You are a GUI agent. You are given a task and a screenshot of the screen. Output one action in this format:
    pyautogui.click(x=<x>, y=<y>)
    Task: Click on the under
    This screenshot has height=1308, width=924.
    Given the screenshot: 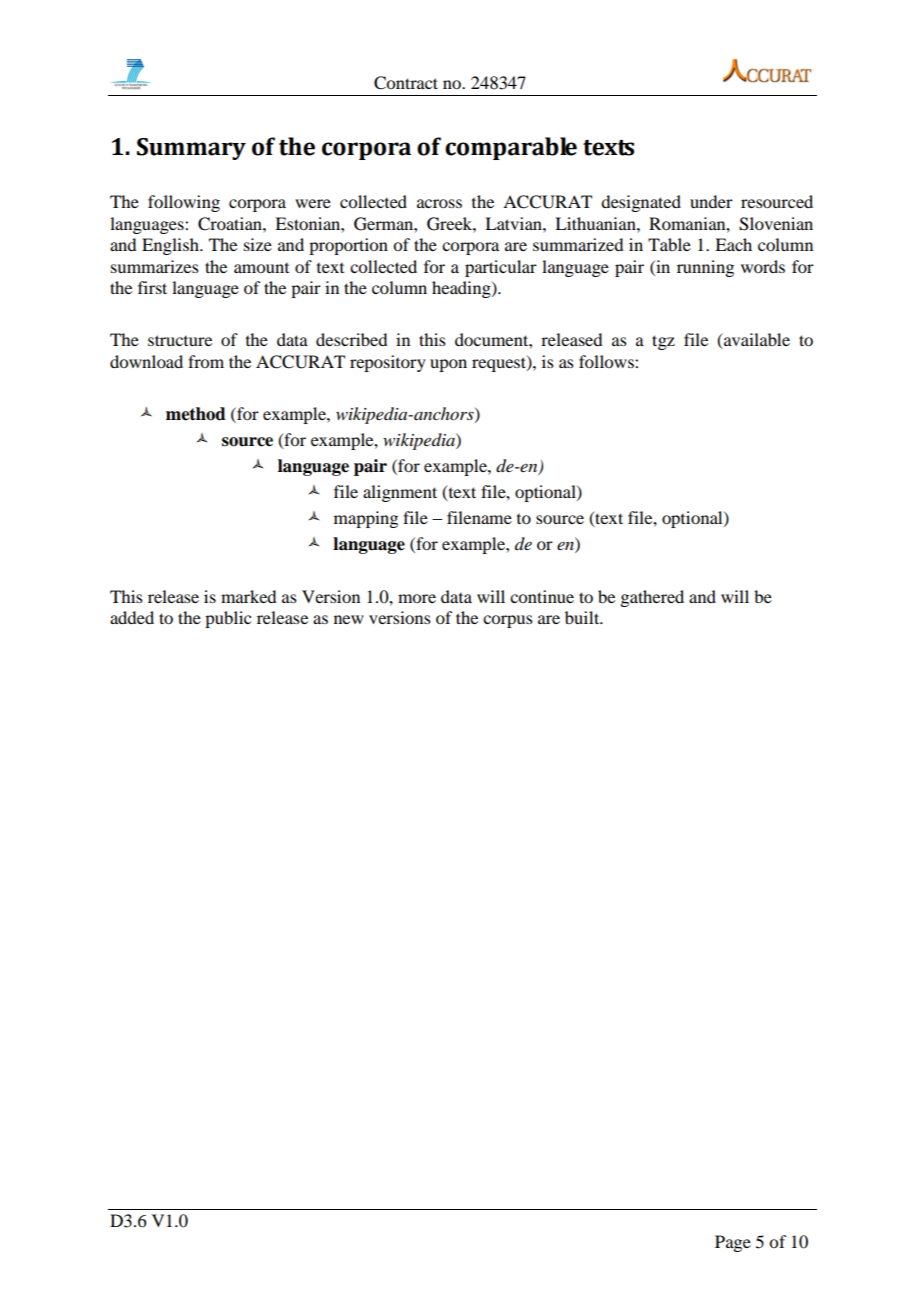 What is the action you would take?
    pyautogui.click(x=711, y=201)
